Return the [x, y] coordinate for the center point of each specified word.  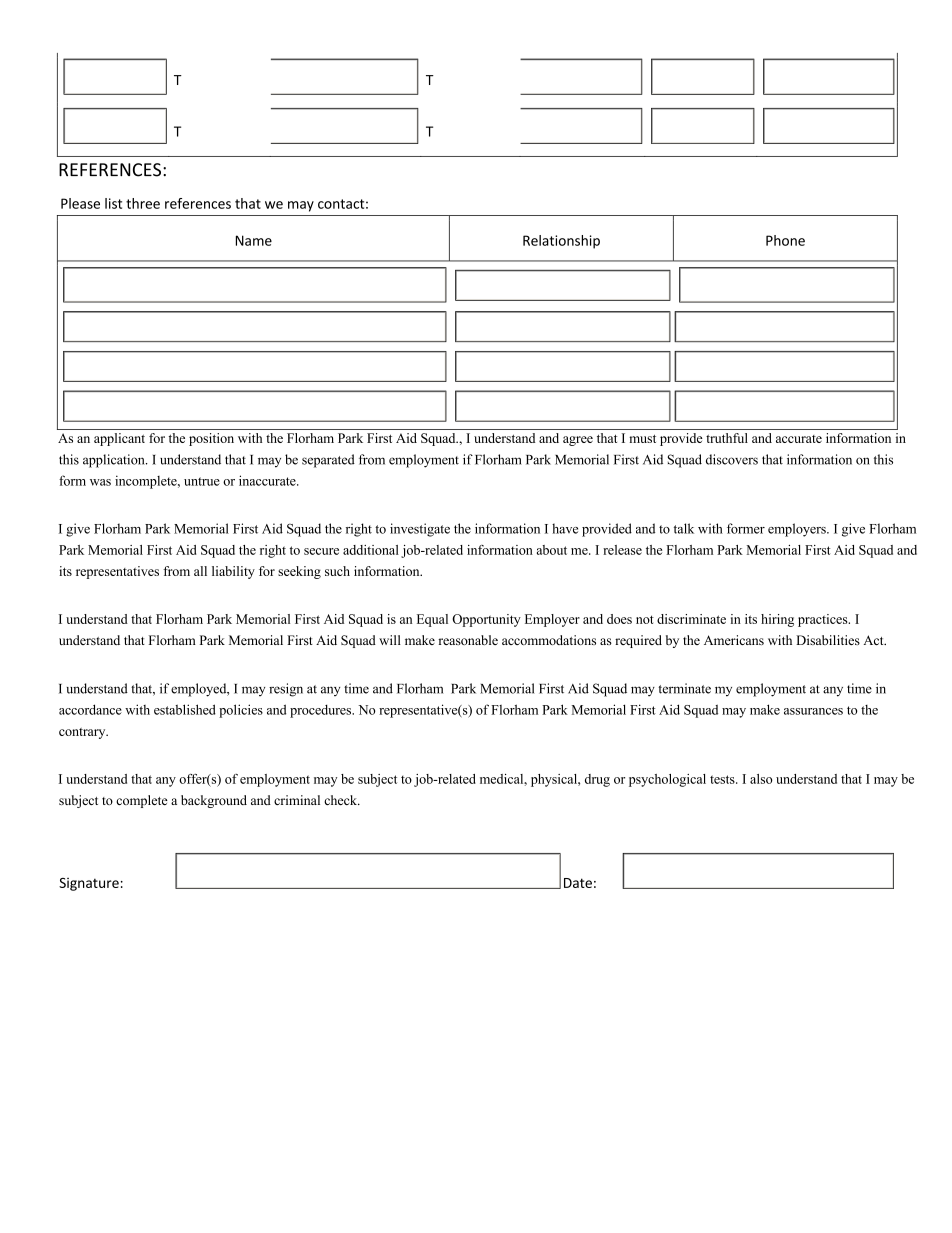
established [185, 709]
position [211, 439]
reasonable [468, 640]
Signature [89, 884]
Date [578, 883]
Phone [785, 240]
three [143, 203]
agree [578, 441]
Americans [734, 640]
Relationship [561, 242]
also [761, 779]
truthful [727, 438]
